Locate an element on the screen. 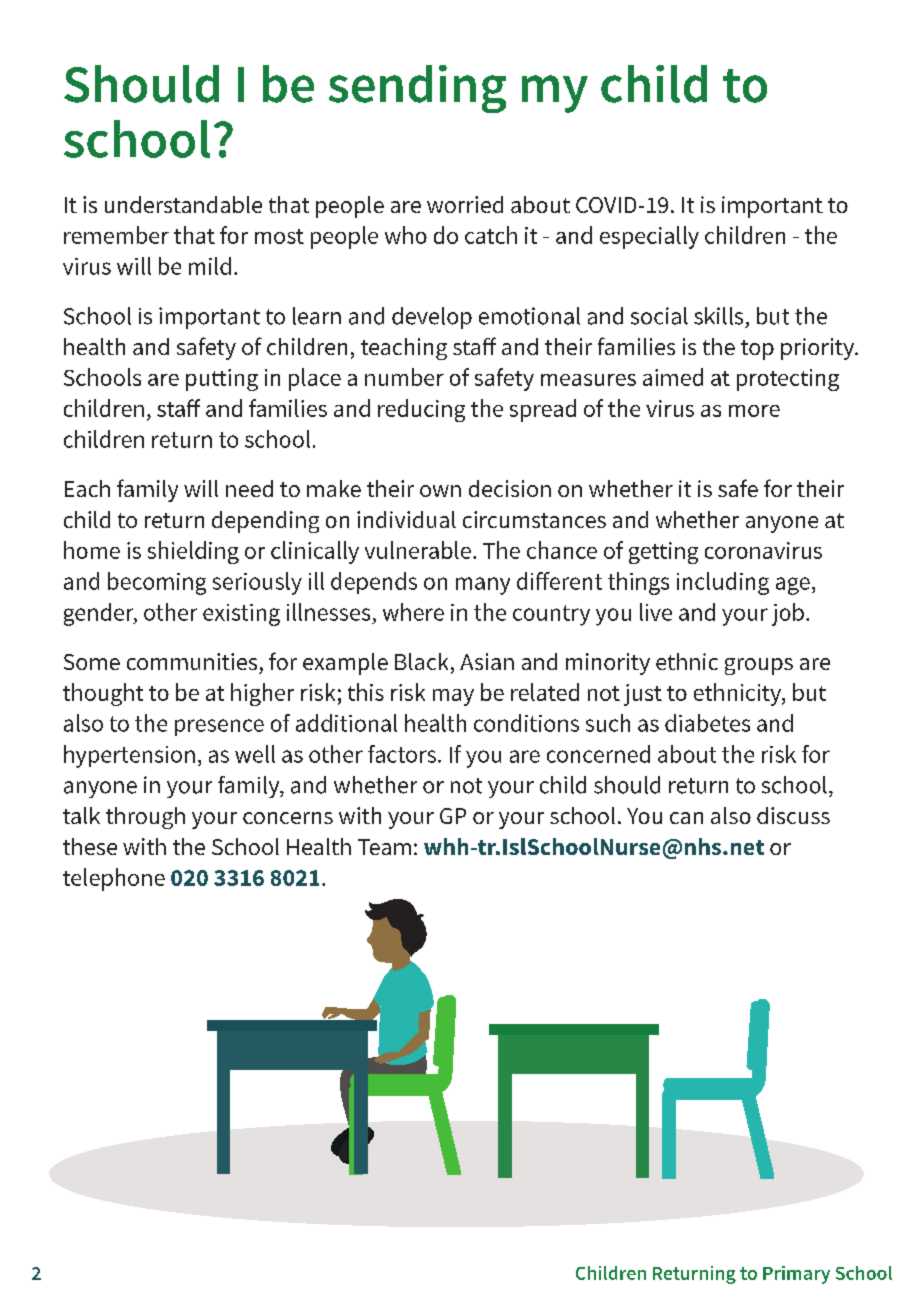  telephone is located at coordinates (114, 879).
